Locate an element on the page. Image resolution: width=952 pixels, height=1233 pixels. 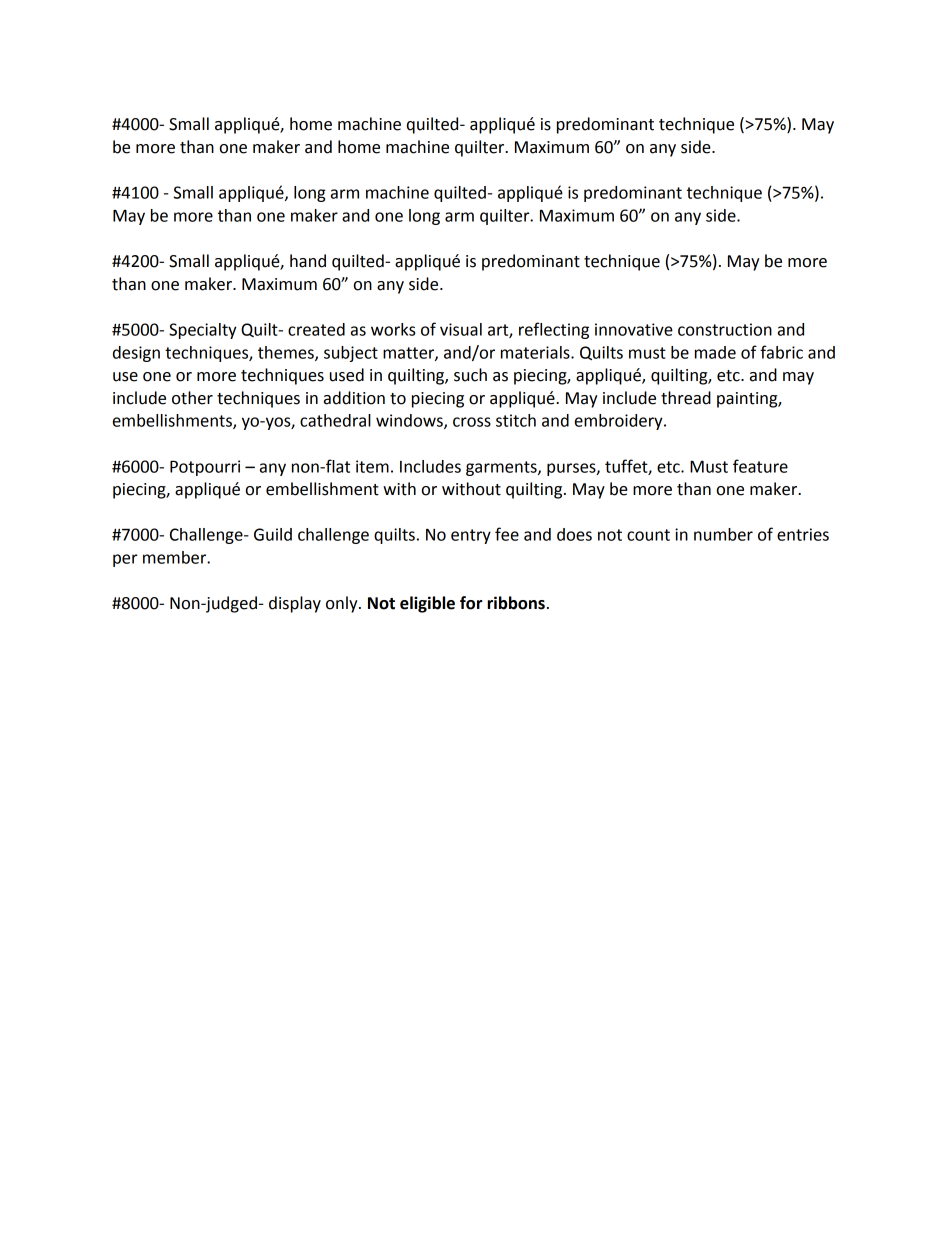
construction is located at coordinates (725, 329).
